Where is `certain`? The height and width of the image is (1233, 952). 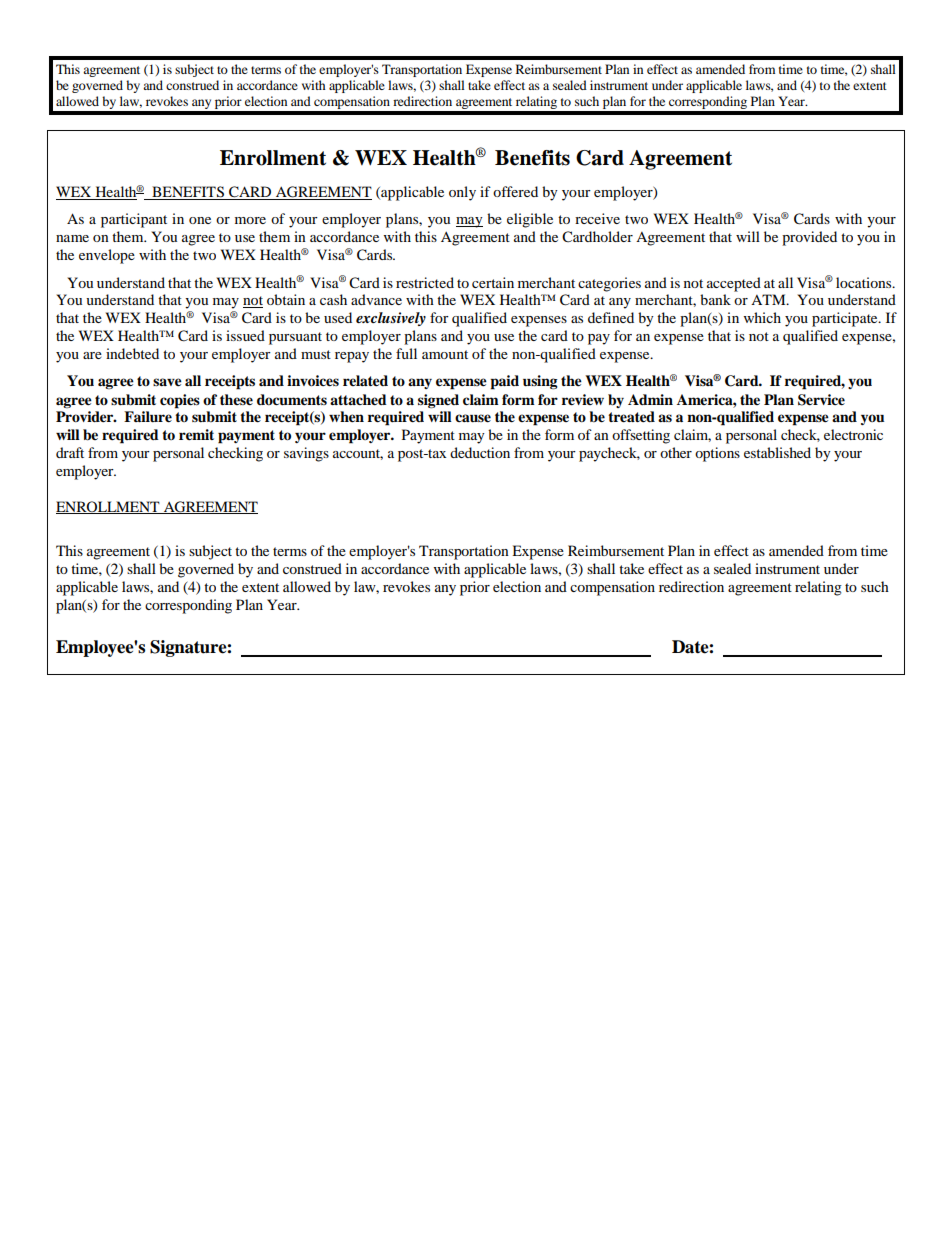 certain is located at coordinates (493, 282).
